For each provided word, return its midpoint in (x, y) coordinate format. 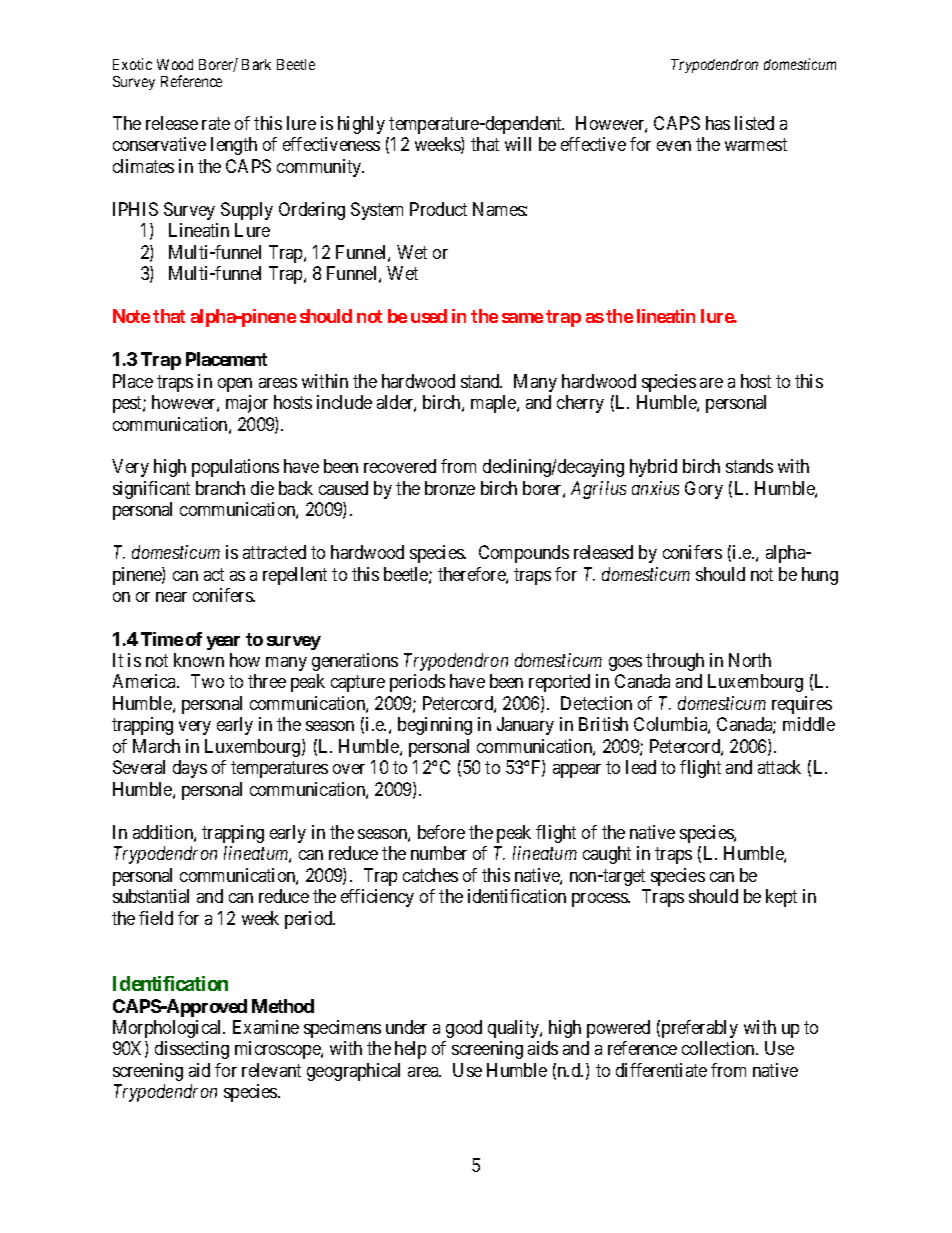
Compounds (524, 554)
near (171, 597)
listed (754, 123)
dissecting (192, 1050)
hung (820, 576)
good (464, 1029)
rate (216, 123)
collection (719, 1048)
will (518, 144)
